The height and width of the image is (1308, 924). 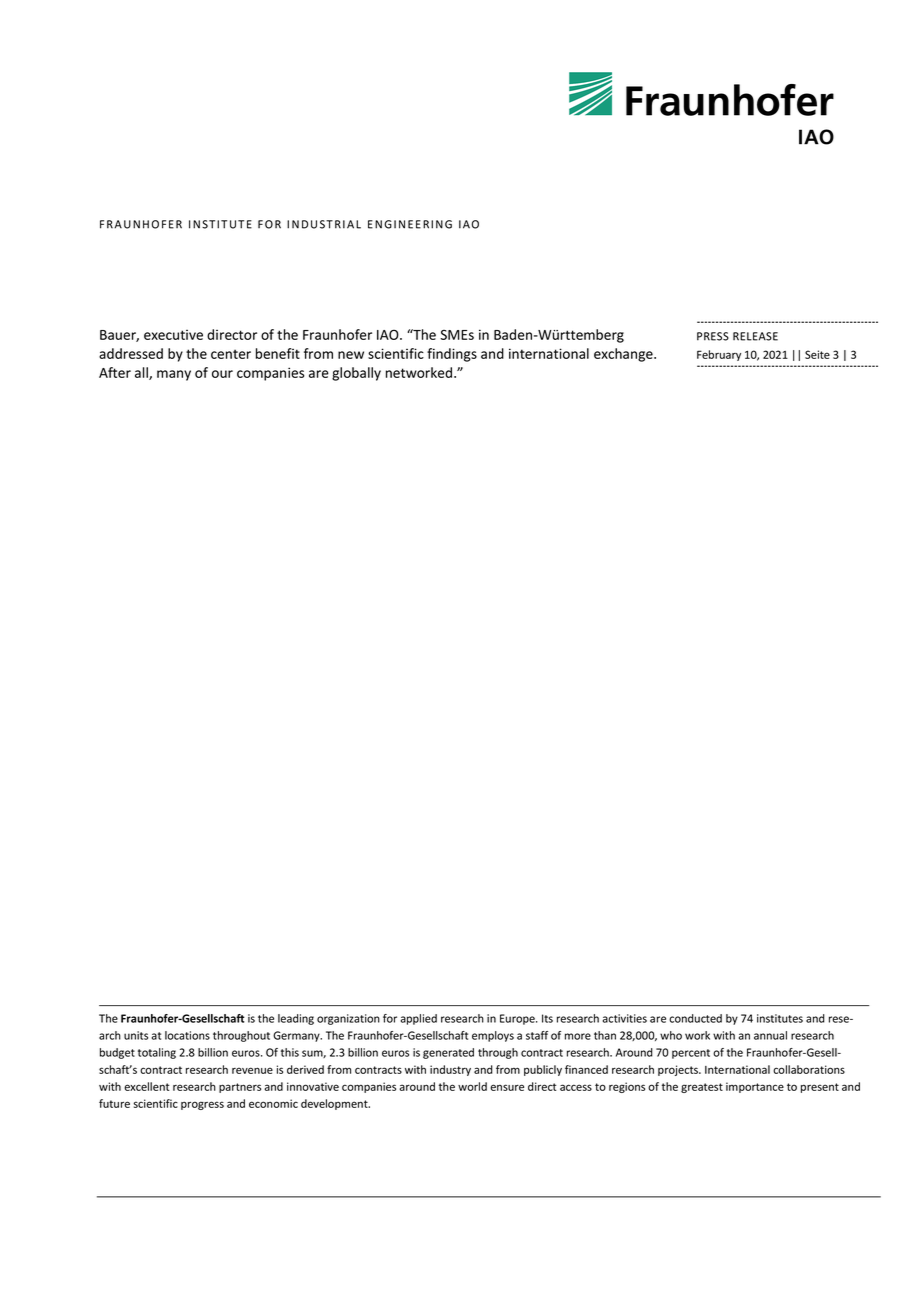 I want to click on conducted, so click(x=695, y=1018).
